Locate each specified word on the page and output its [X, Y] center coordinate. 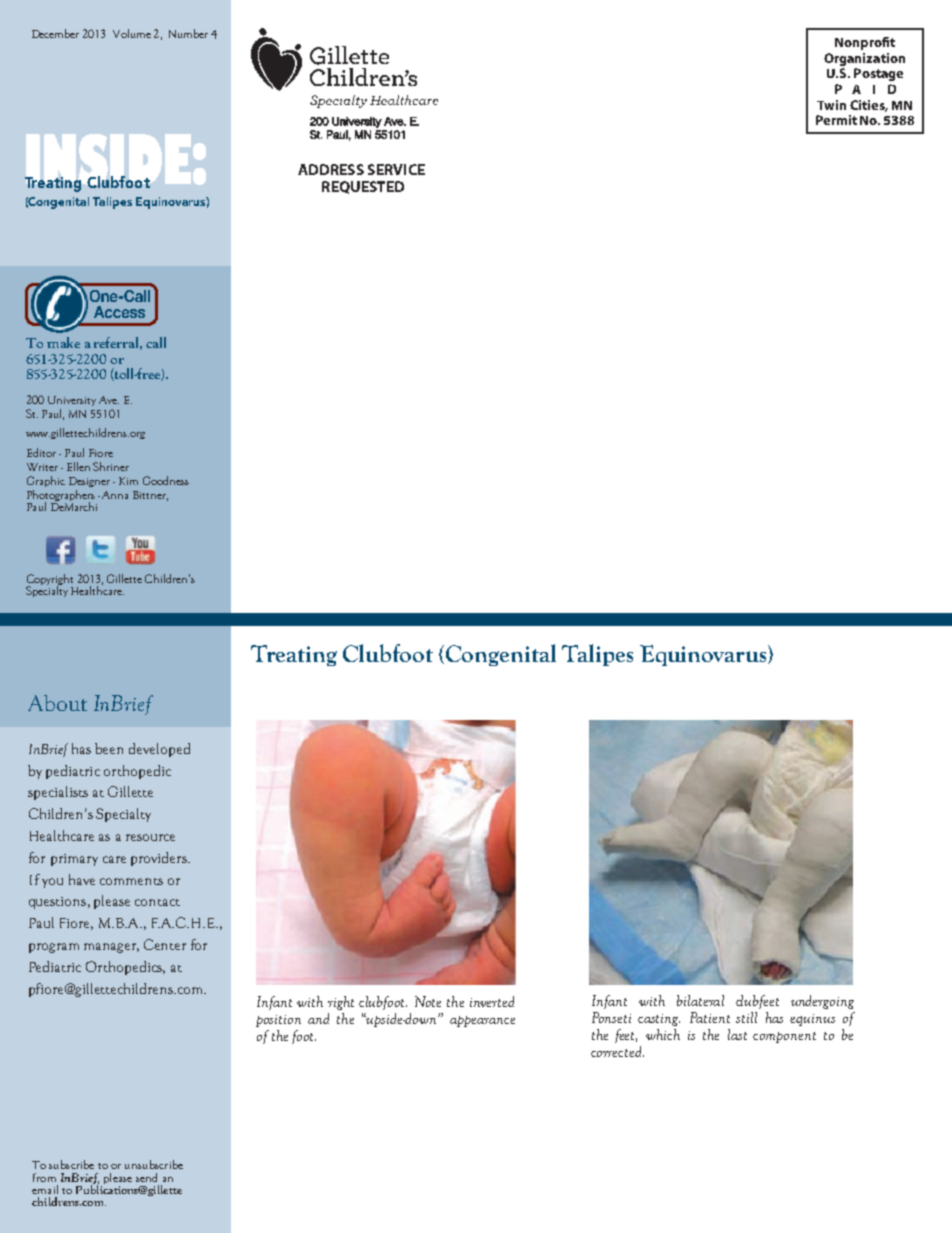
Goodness [166, 480]
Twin [831, 105]
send [146, 1177]
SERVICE [396, 169]
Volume [132, 33]
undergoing [822, 1002]
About [57, 703]
